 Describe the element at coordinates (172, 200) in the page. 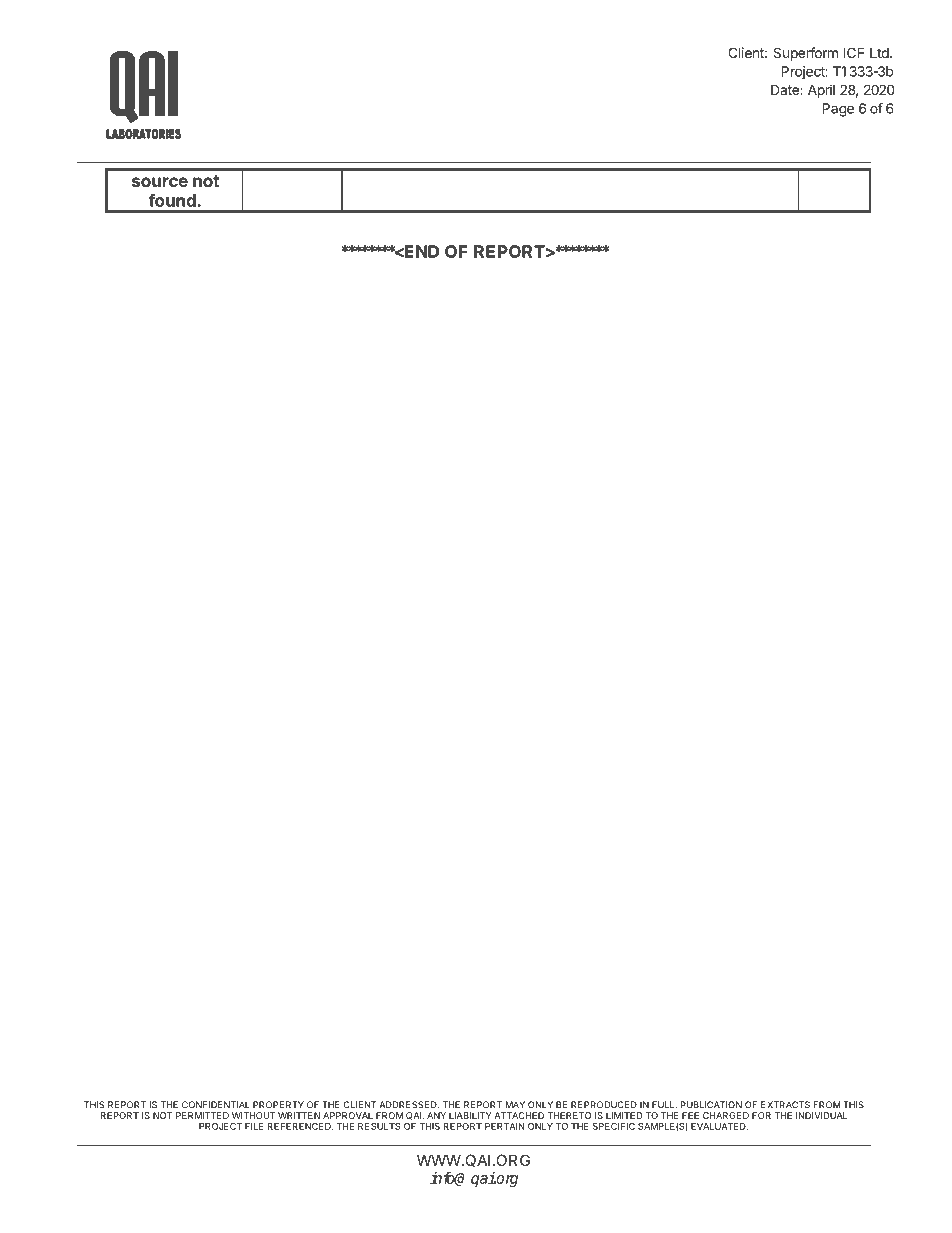

I see `found` at that location.
